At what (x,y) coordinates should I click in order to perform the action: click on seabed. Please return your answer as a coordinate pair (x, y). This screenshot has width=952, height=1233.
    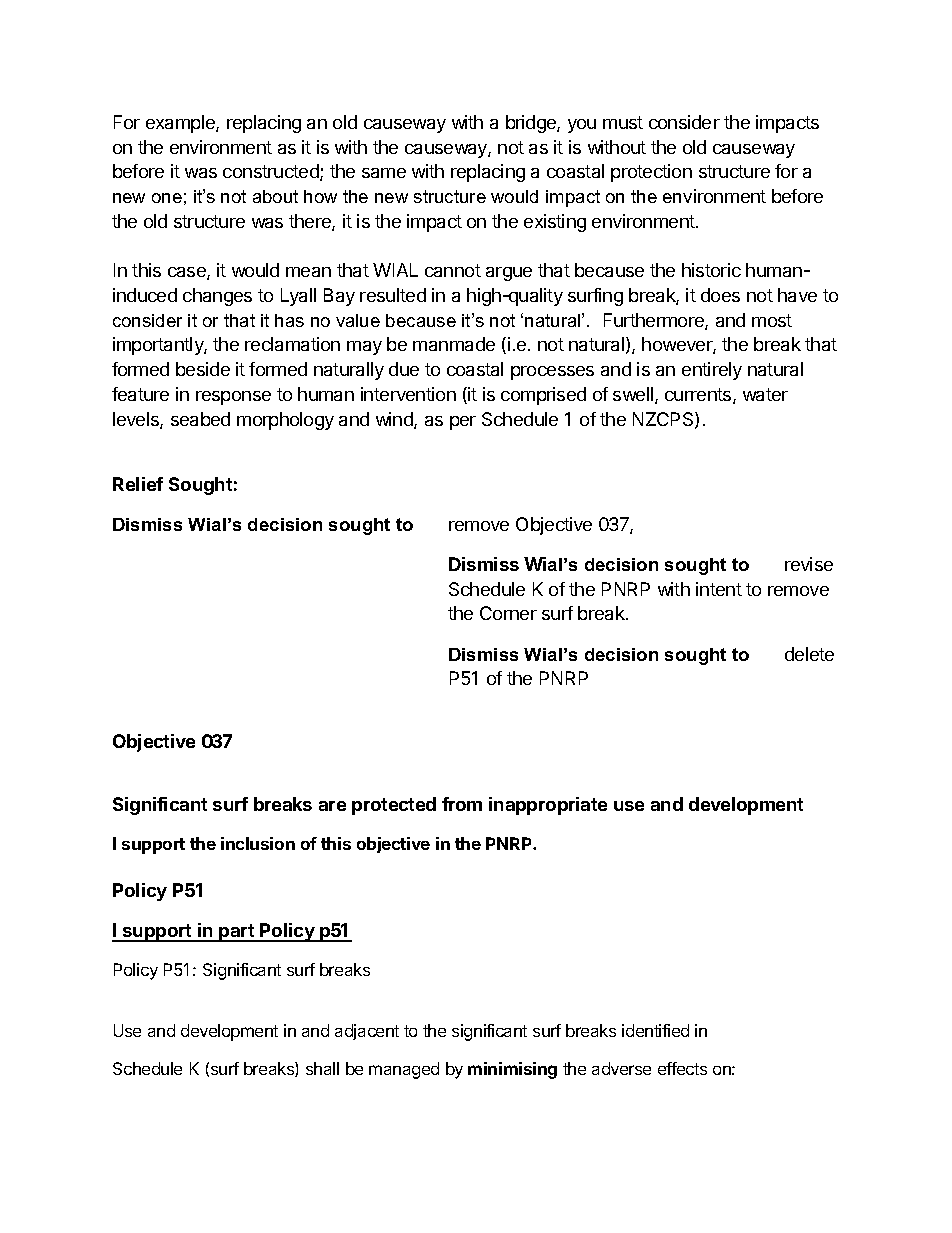
    Looking at the image, I should click on (200, 419).
